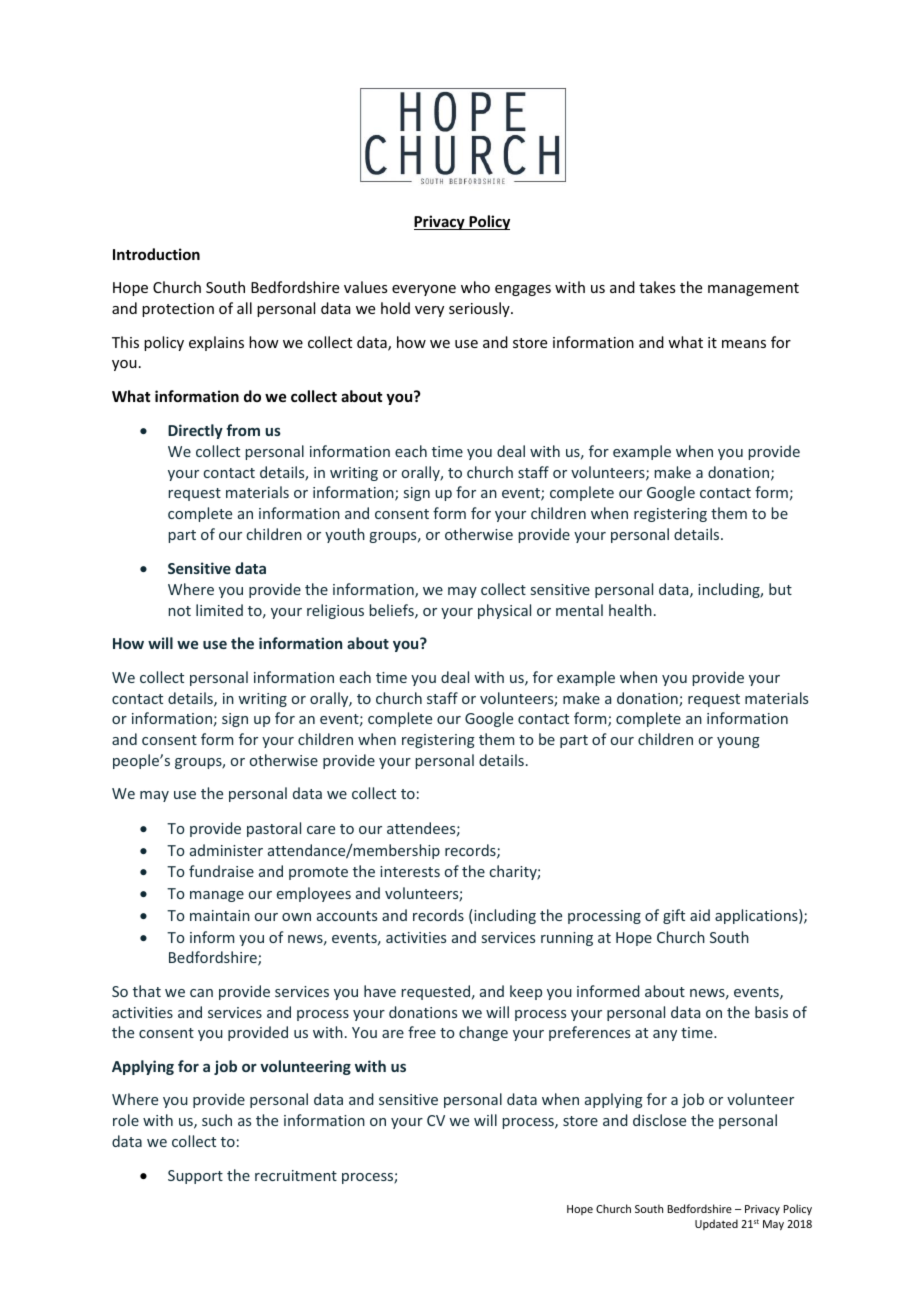 The image size is (924, 1308). What do you see at coordinates (780, 589) in the image?
I see `but` at bounding box center [780, 589].
